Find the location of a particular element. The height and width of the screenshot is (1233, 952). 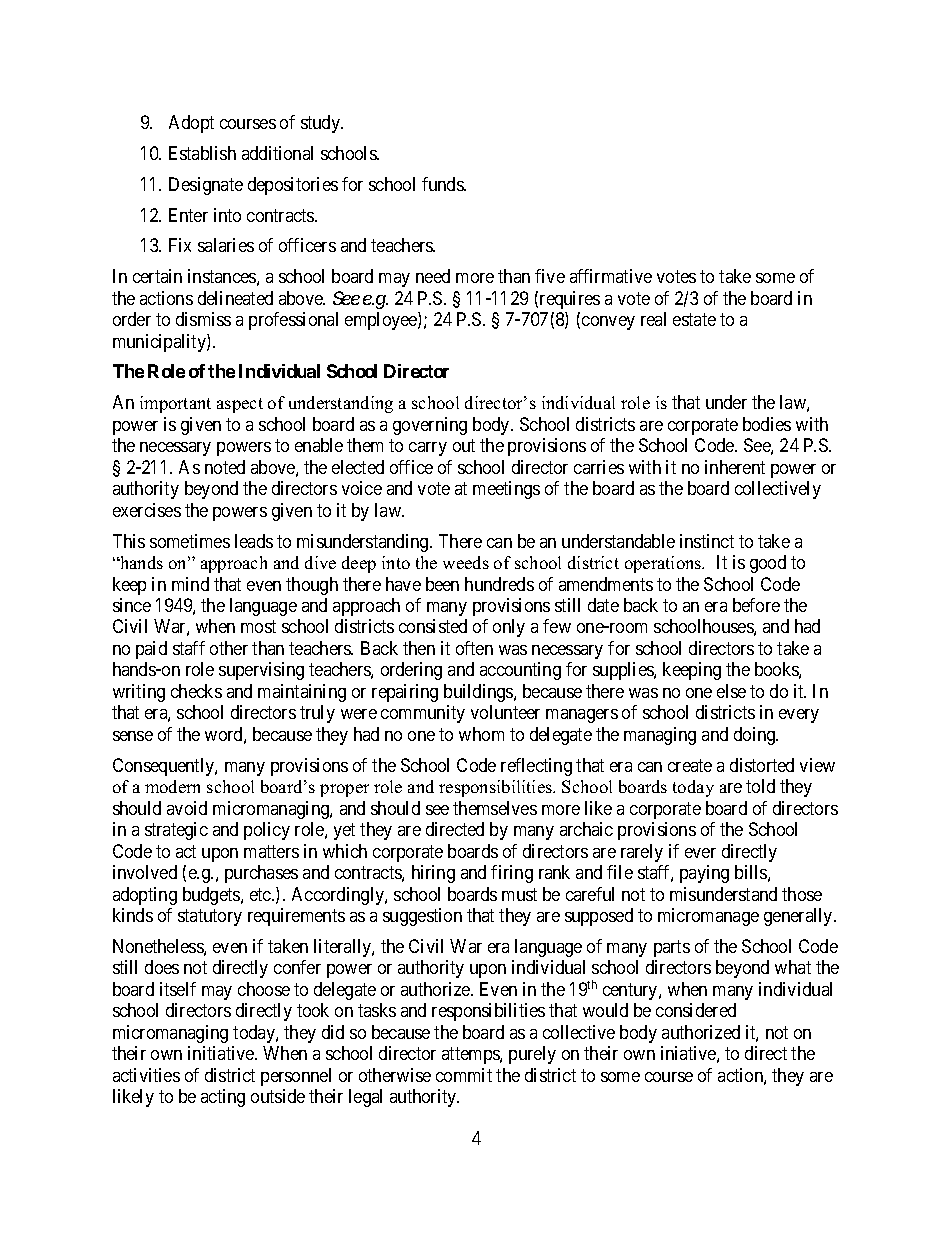

initiative is located at coordinates (222, 1053).
